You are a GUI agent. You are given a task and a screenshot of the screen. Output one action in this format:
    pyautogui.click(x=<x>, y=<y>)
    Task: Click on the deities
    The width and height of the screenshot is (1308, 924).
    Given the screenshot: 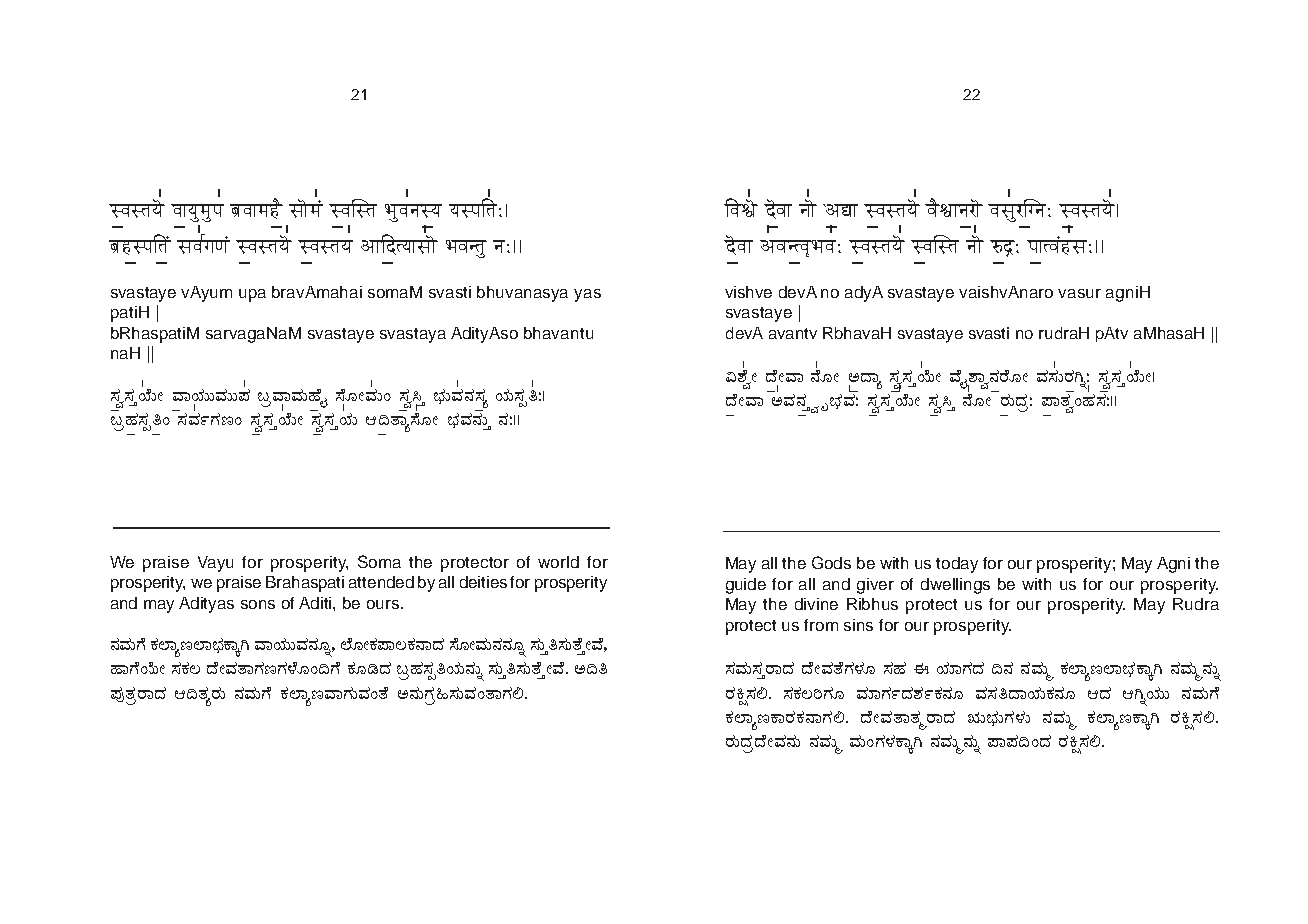 What is the action you would take?
    pyautogui.click(x=483, y=582)
